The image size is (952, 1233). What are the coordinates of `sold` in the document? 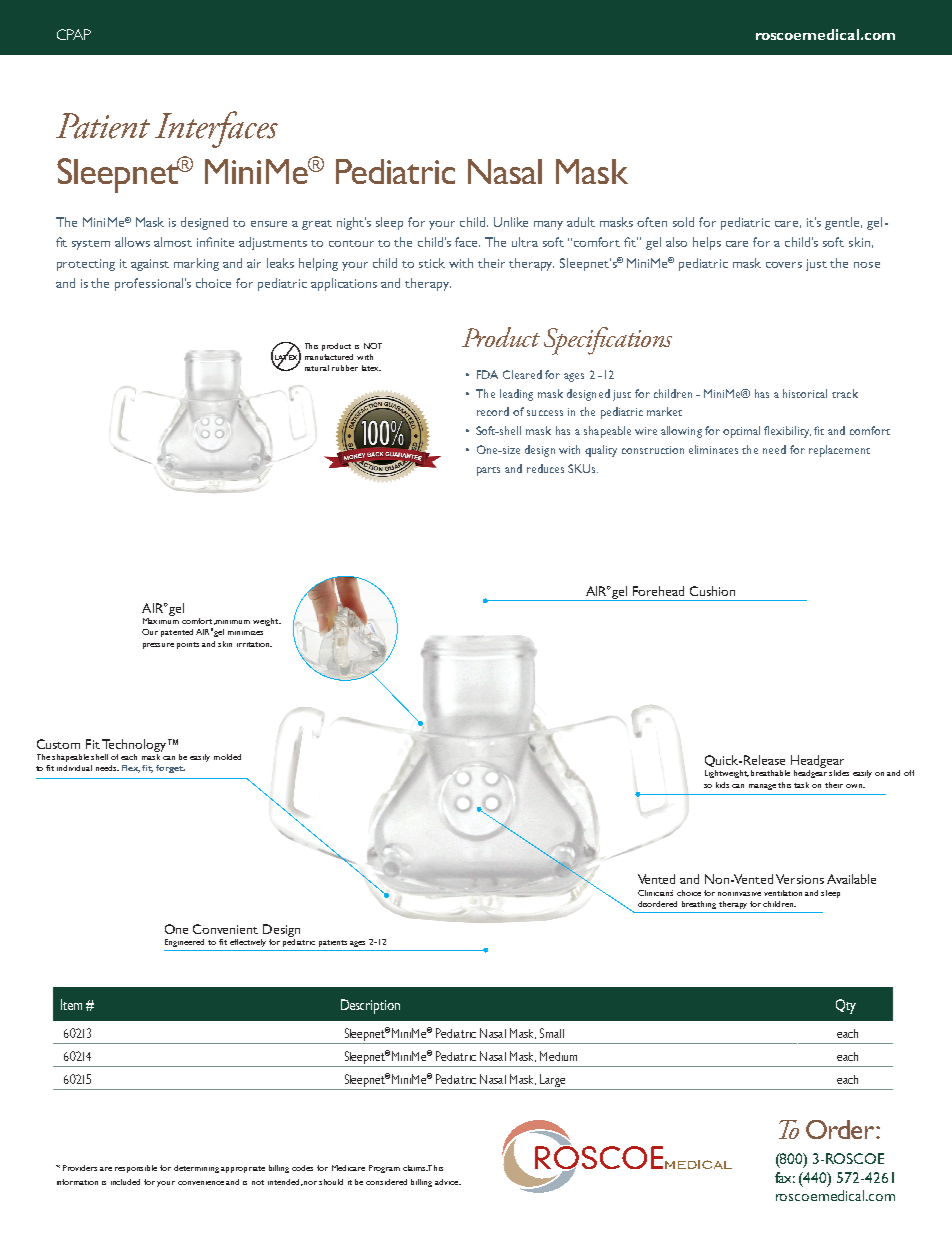 It's located at (683, 222).
